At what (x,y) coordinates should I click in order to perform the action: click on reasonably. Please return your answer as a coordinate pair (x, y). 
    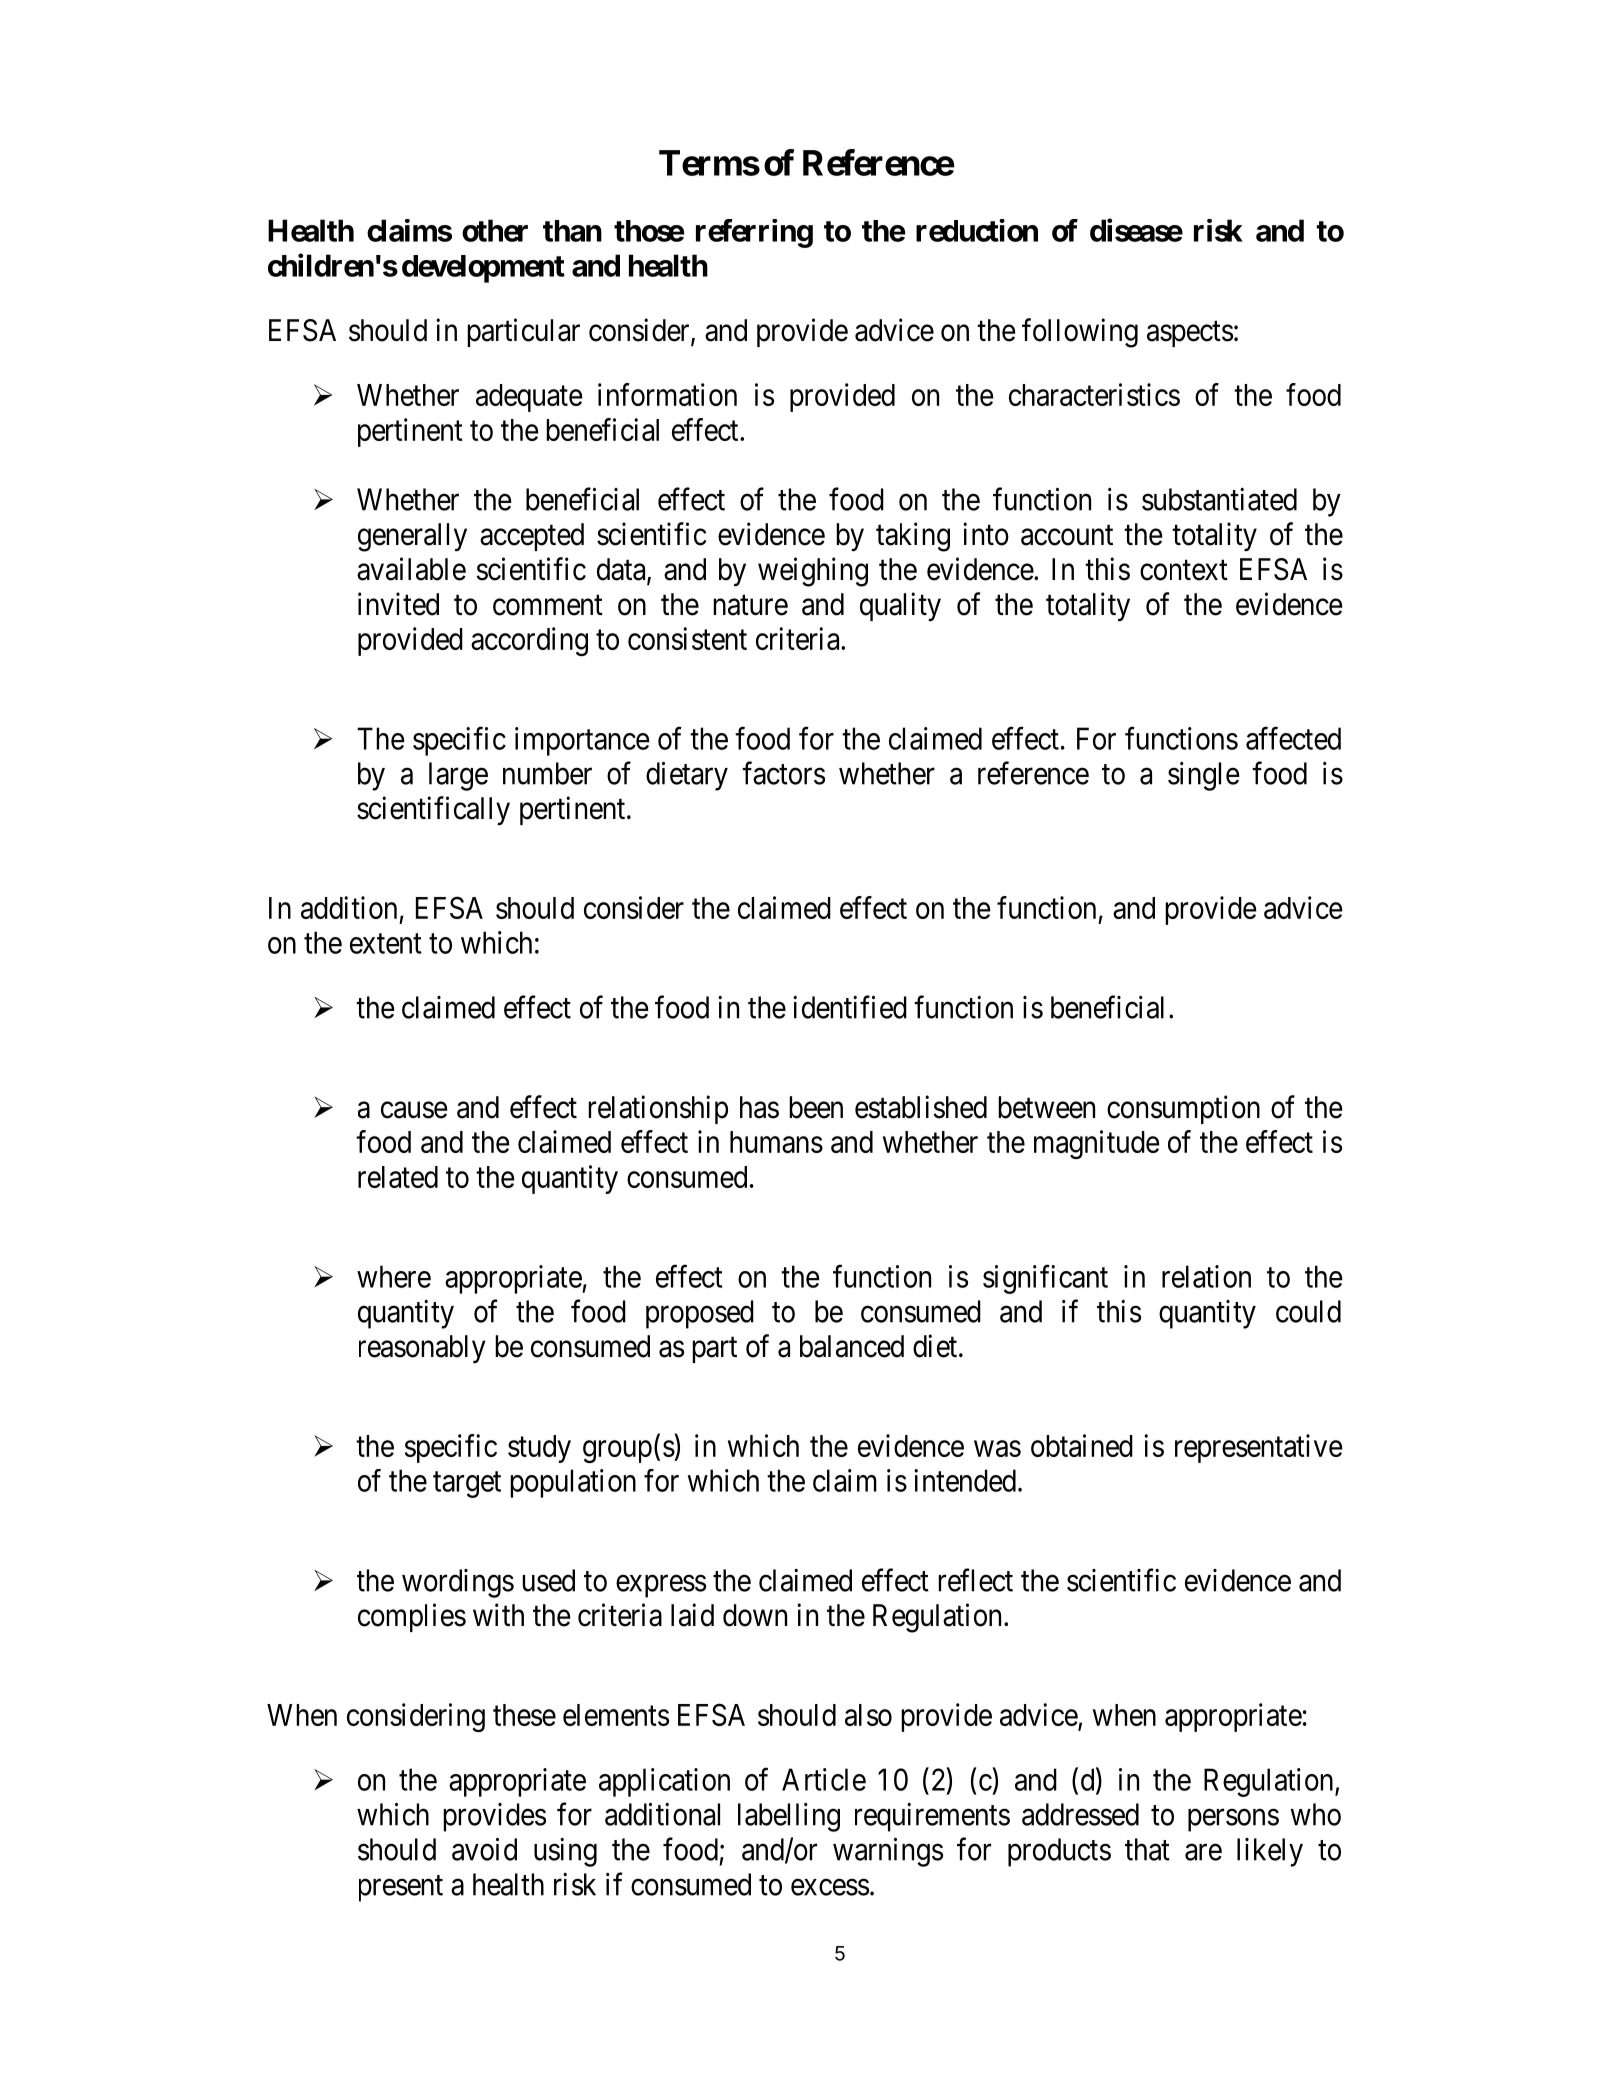
    Looking at the image, I should click on (422, 1349).
